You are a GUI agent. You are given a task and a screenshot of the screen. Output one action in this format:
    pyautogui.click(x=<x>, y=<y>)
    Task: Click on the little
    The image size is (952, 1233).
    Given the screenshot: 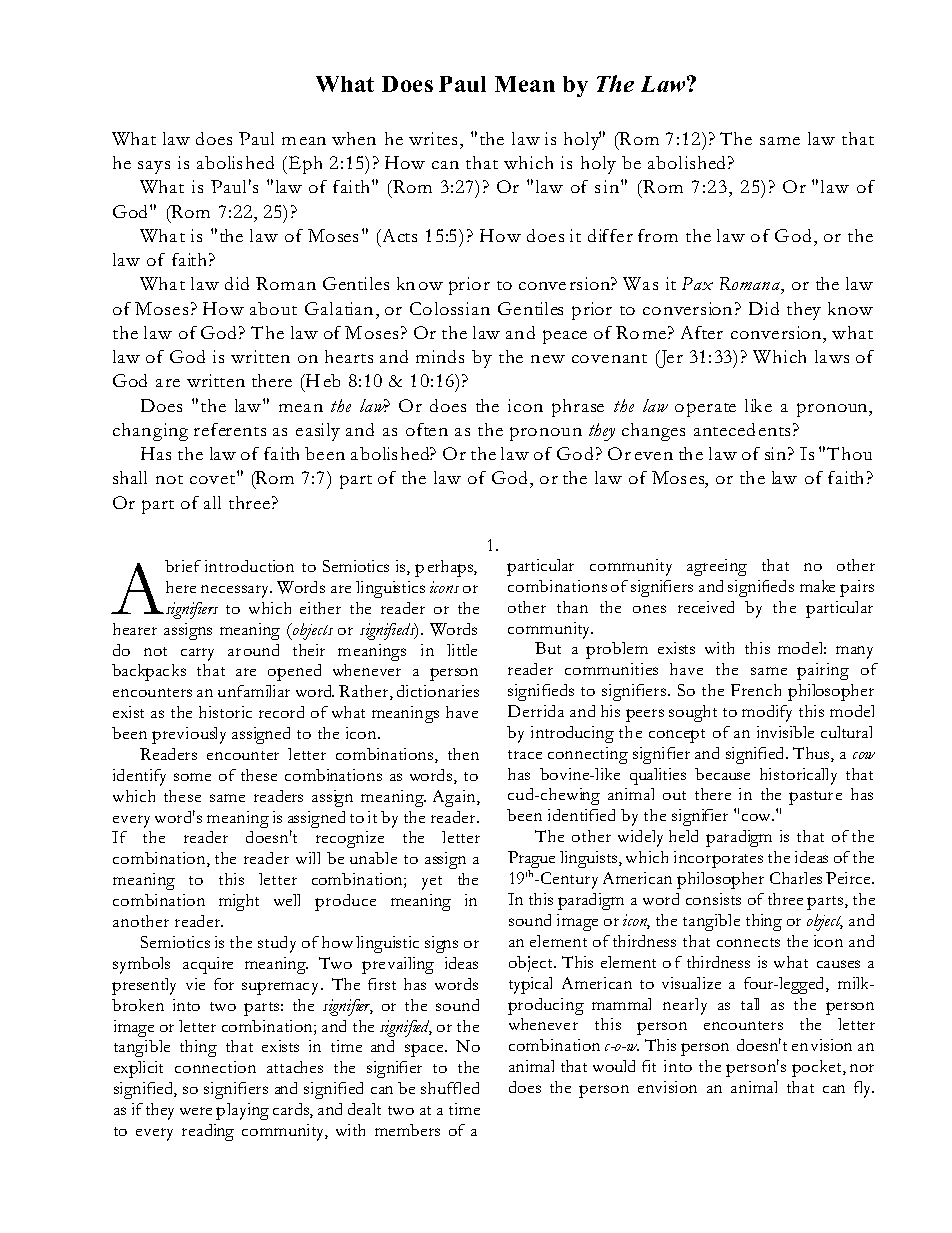 What is the action you would take?
    pyautogui.click(x=462, y=650)
